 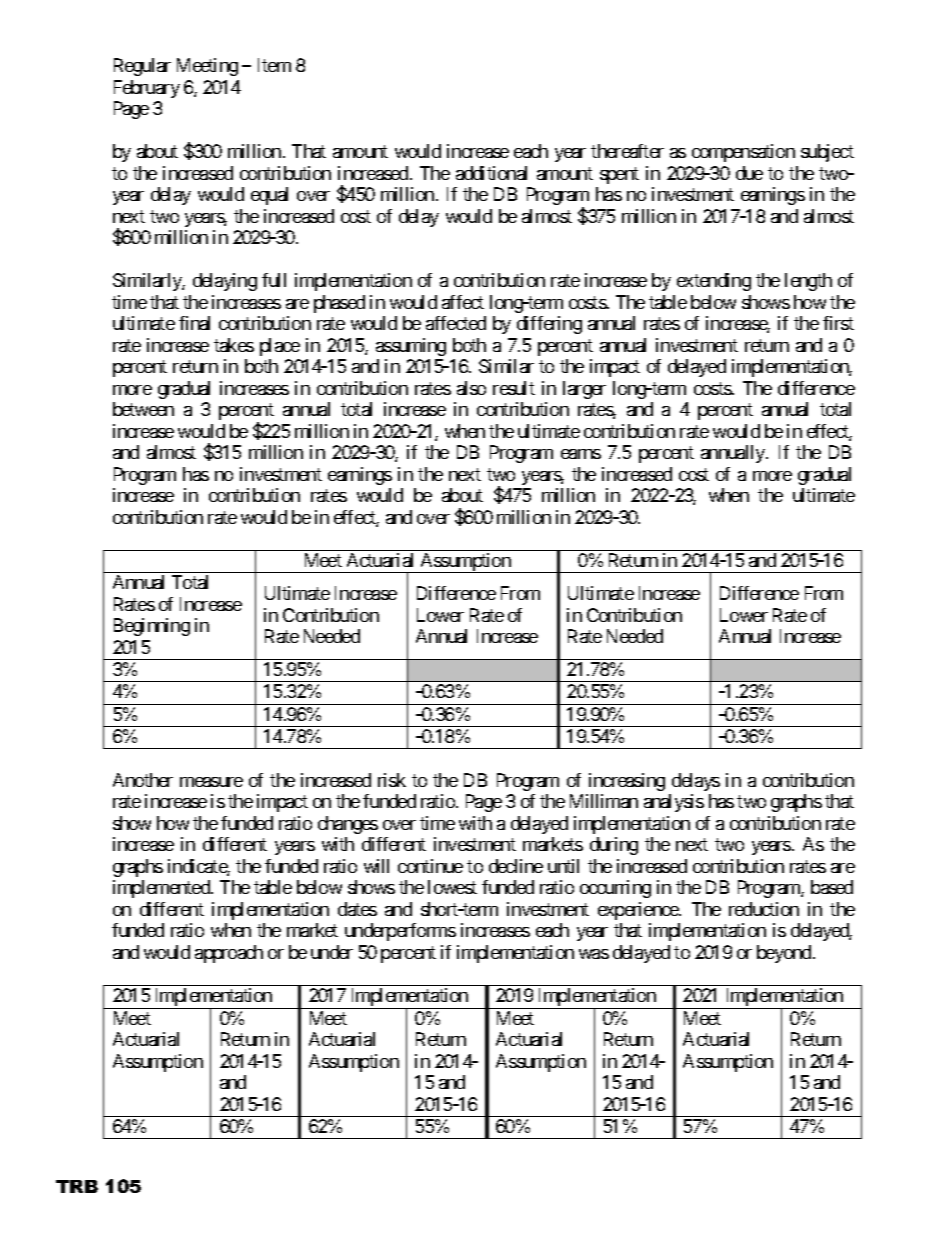 What do you see at coordinates (491, 173) in the screenshot?
I see `additional` at bounding box center [491, 173].
